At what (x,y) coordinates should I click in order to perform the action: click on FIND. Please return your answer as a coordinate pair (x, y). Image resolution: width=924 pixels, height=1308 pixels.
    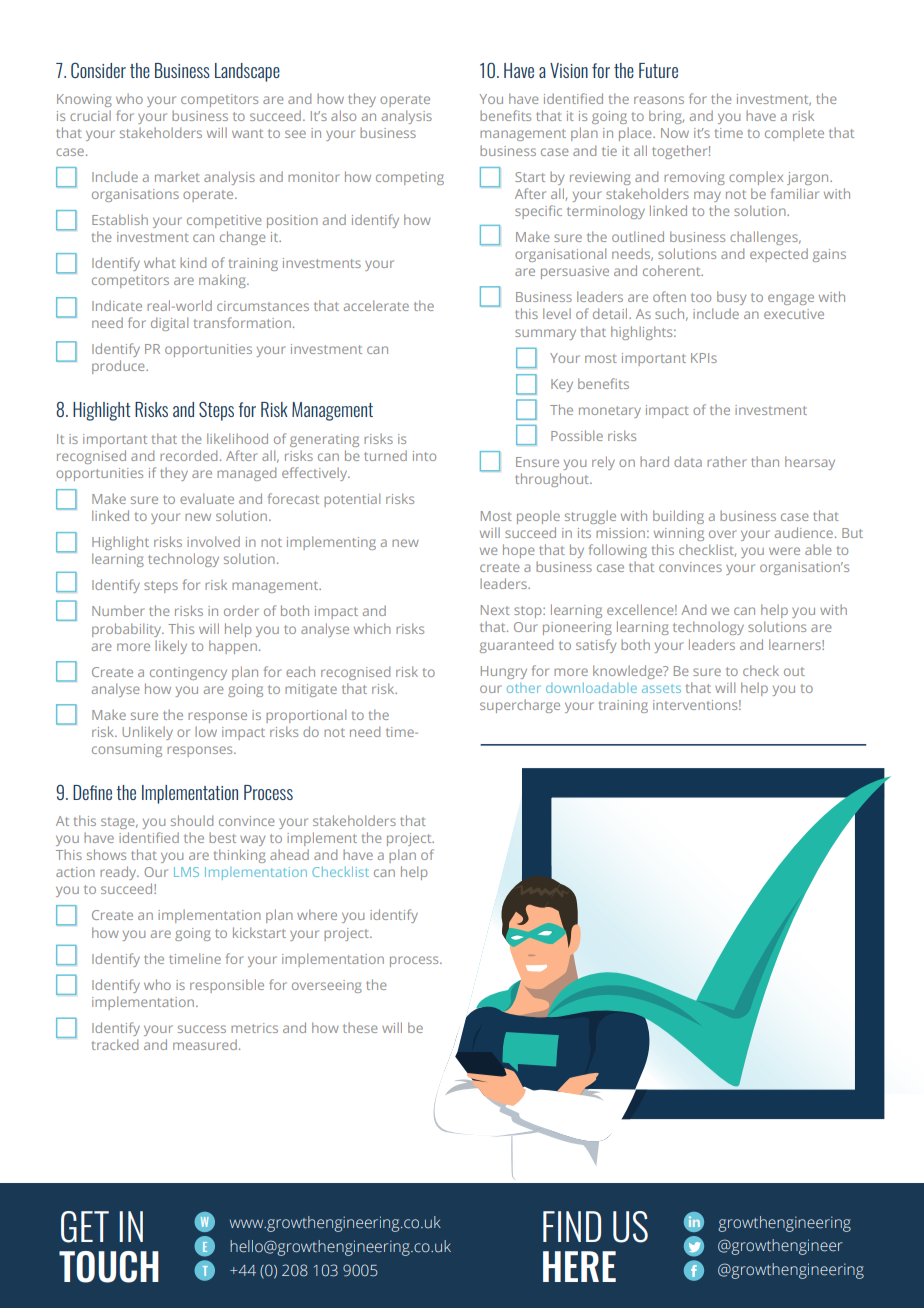
    Looking at the image, I should click on (572, 1226).
